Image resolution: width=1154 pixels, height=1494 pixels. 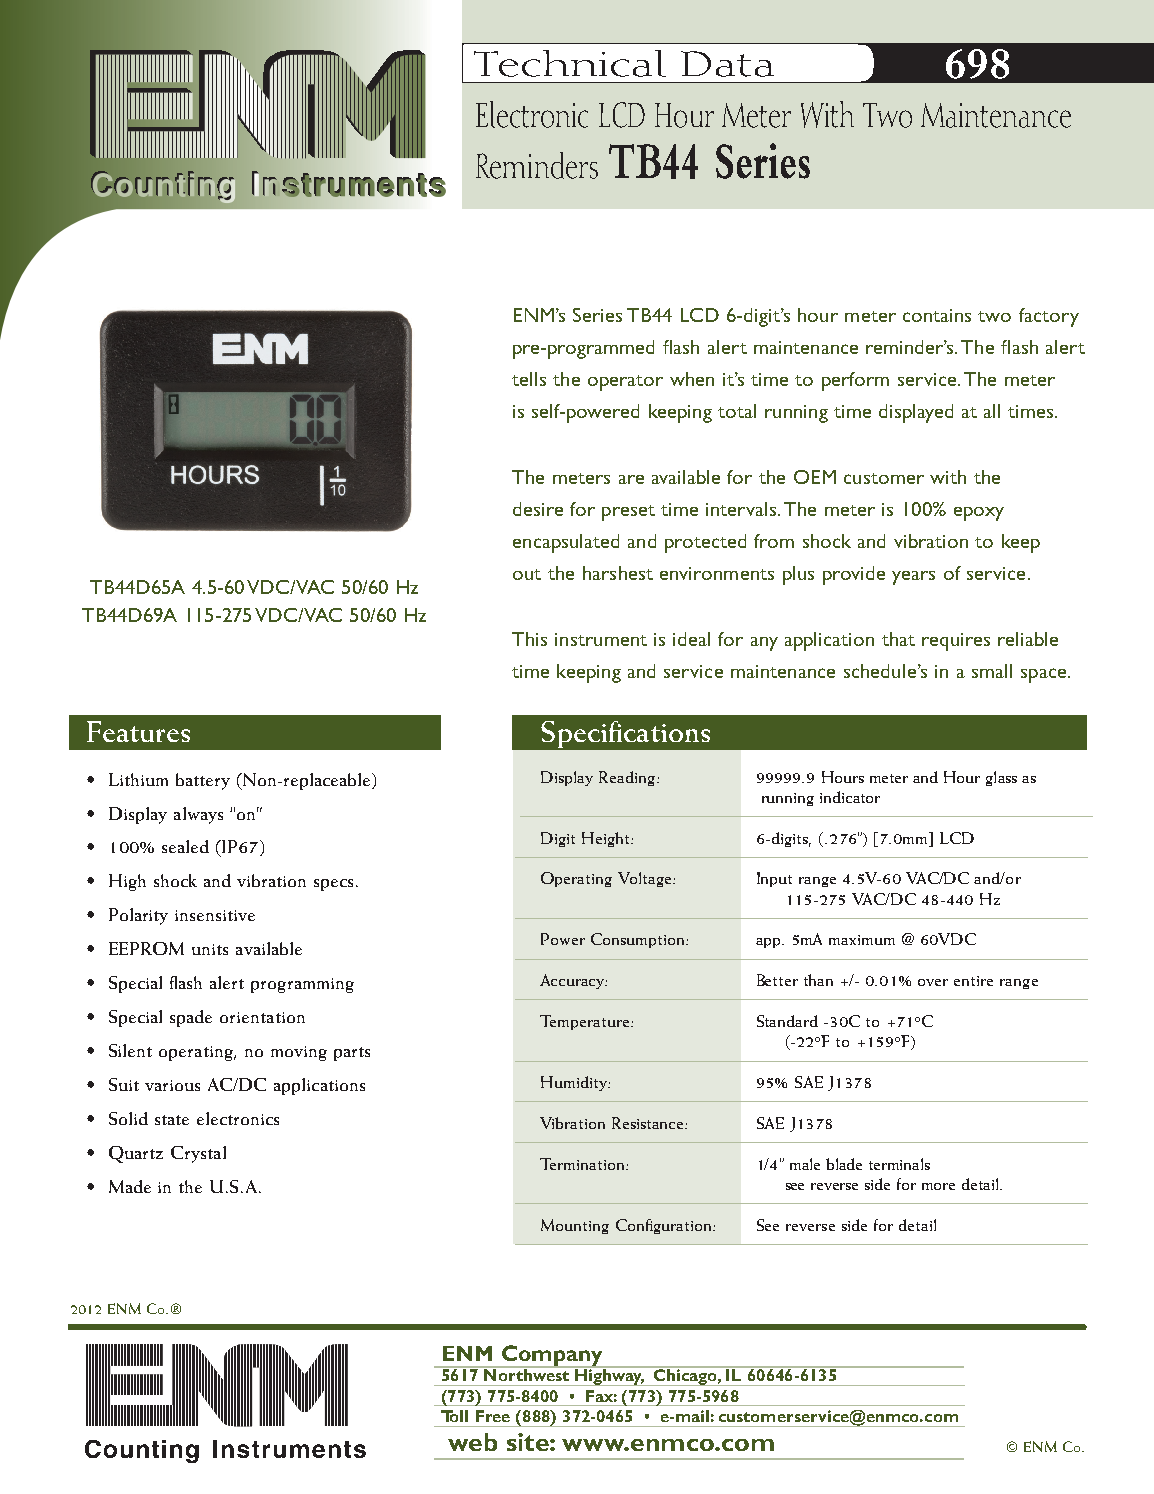 What do you see at coordinates (575, 1083) in the screenshot?
I see `Humidity` at bounding box center [575, 1083].
